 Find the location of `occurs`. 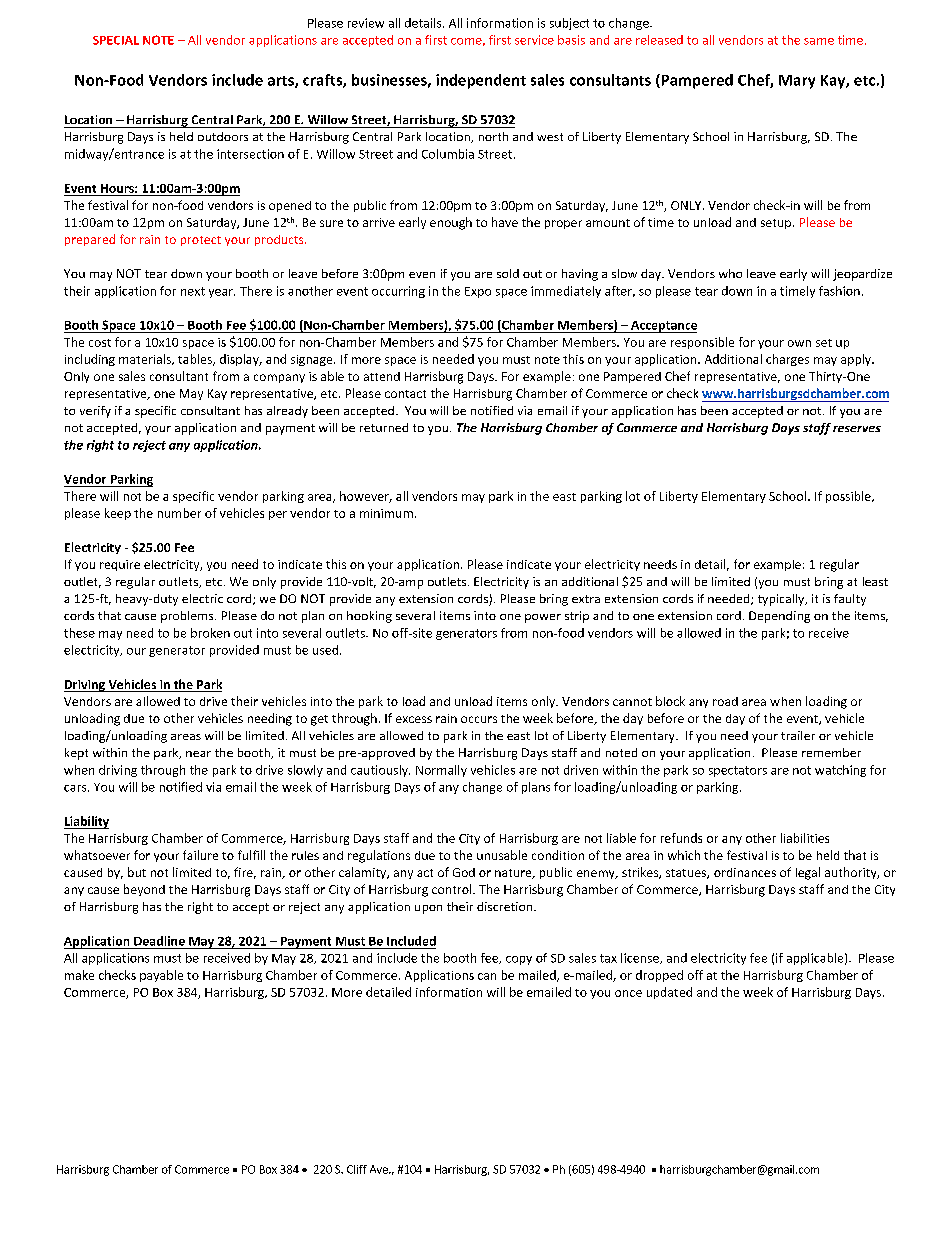

occurs is located at coordinates (479, 719).
